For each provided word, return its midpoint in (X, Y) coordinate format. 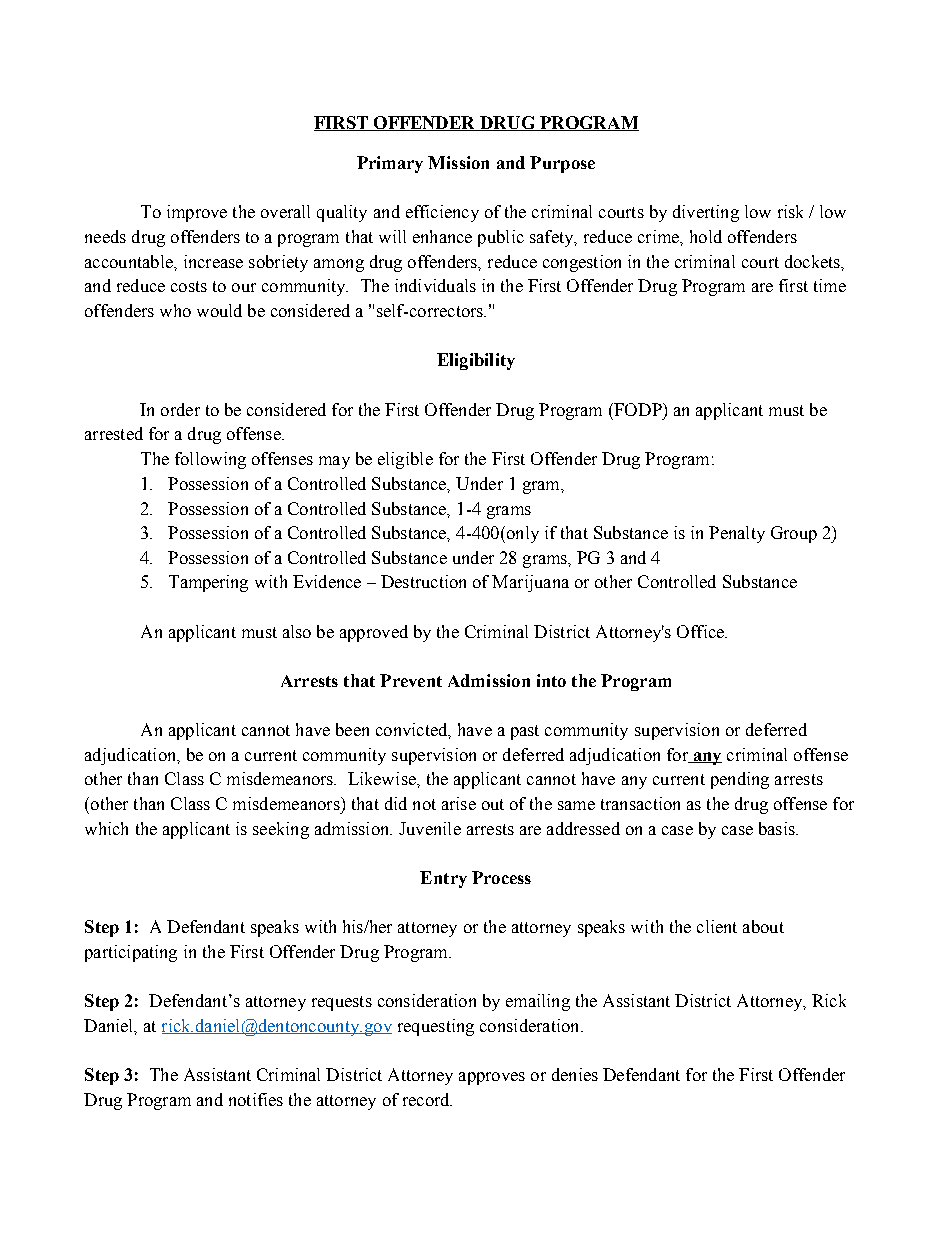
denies (575, 1074)
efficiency (442, 213)
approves (492, 1078)
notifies (256, 1099)
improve (197, 213)
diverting (706, 213)
